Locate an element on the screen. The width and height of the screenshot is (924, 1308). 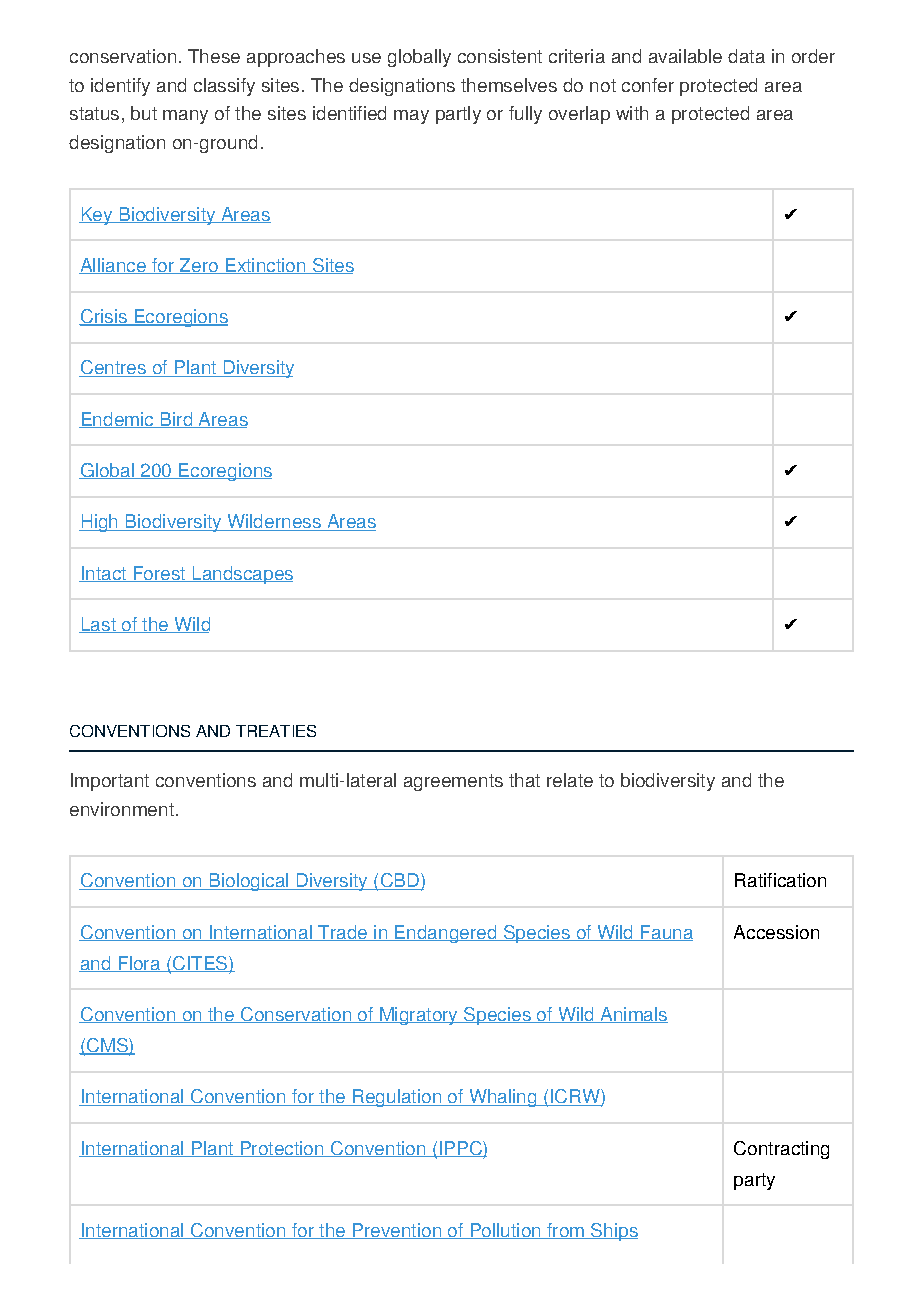
Last is located at coordinates (98, 625).
